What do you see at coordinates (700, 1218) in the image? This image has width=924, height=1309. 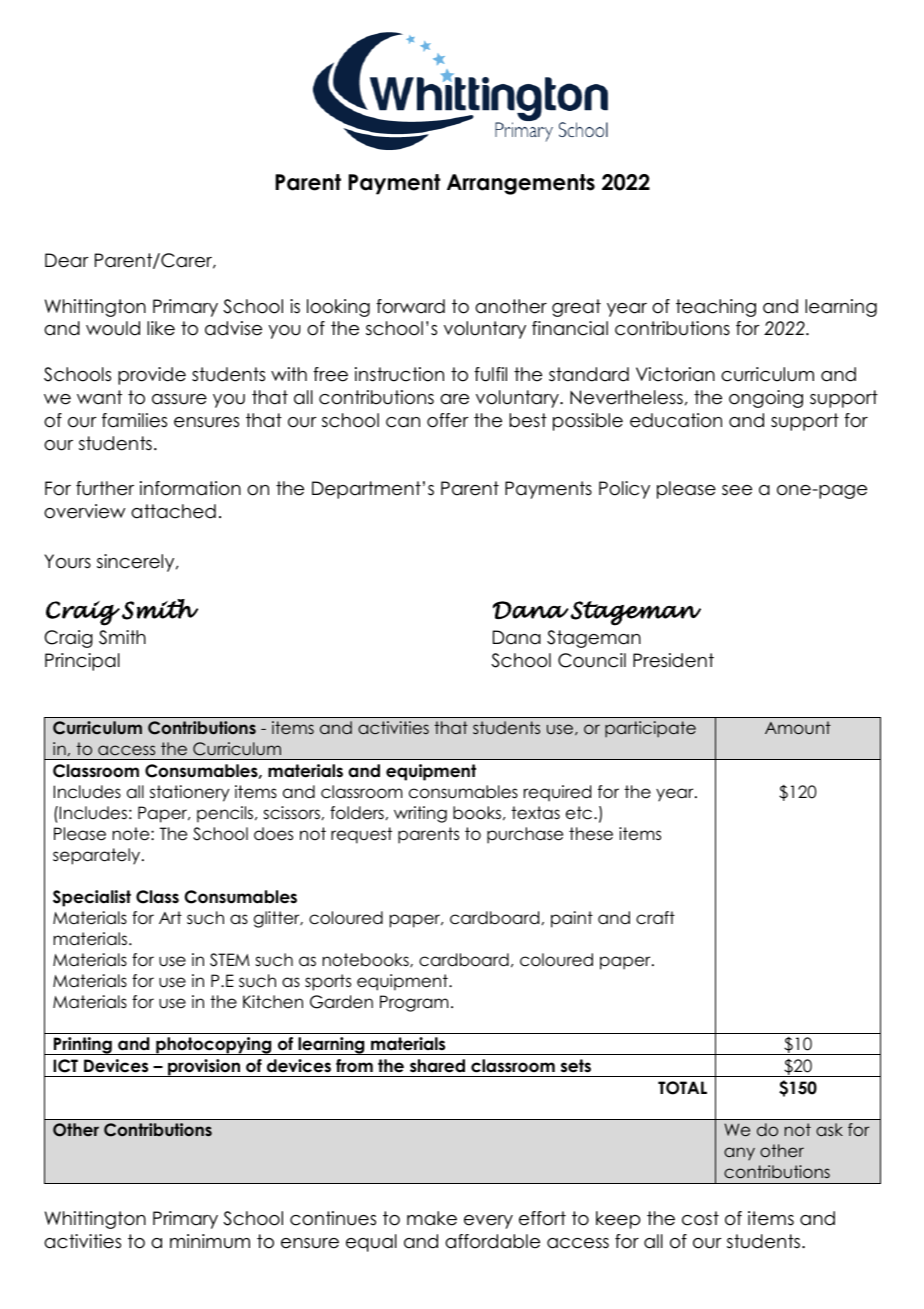 I see `cost` at bounding box center [700, 1218].
